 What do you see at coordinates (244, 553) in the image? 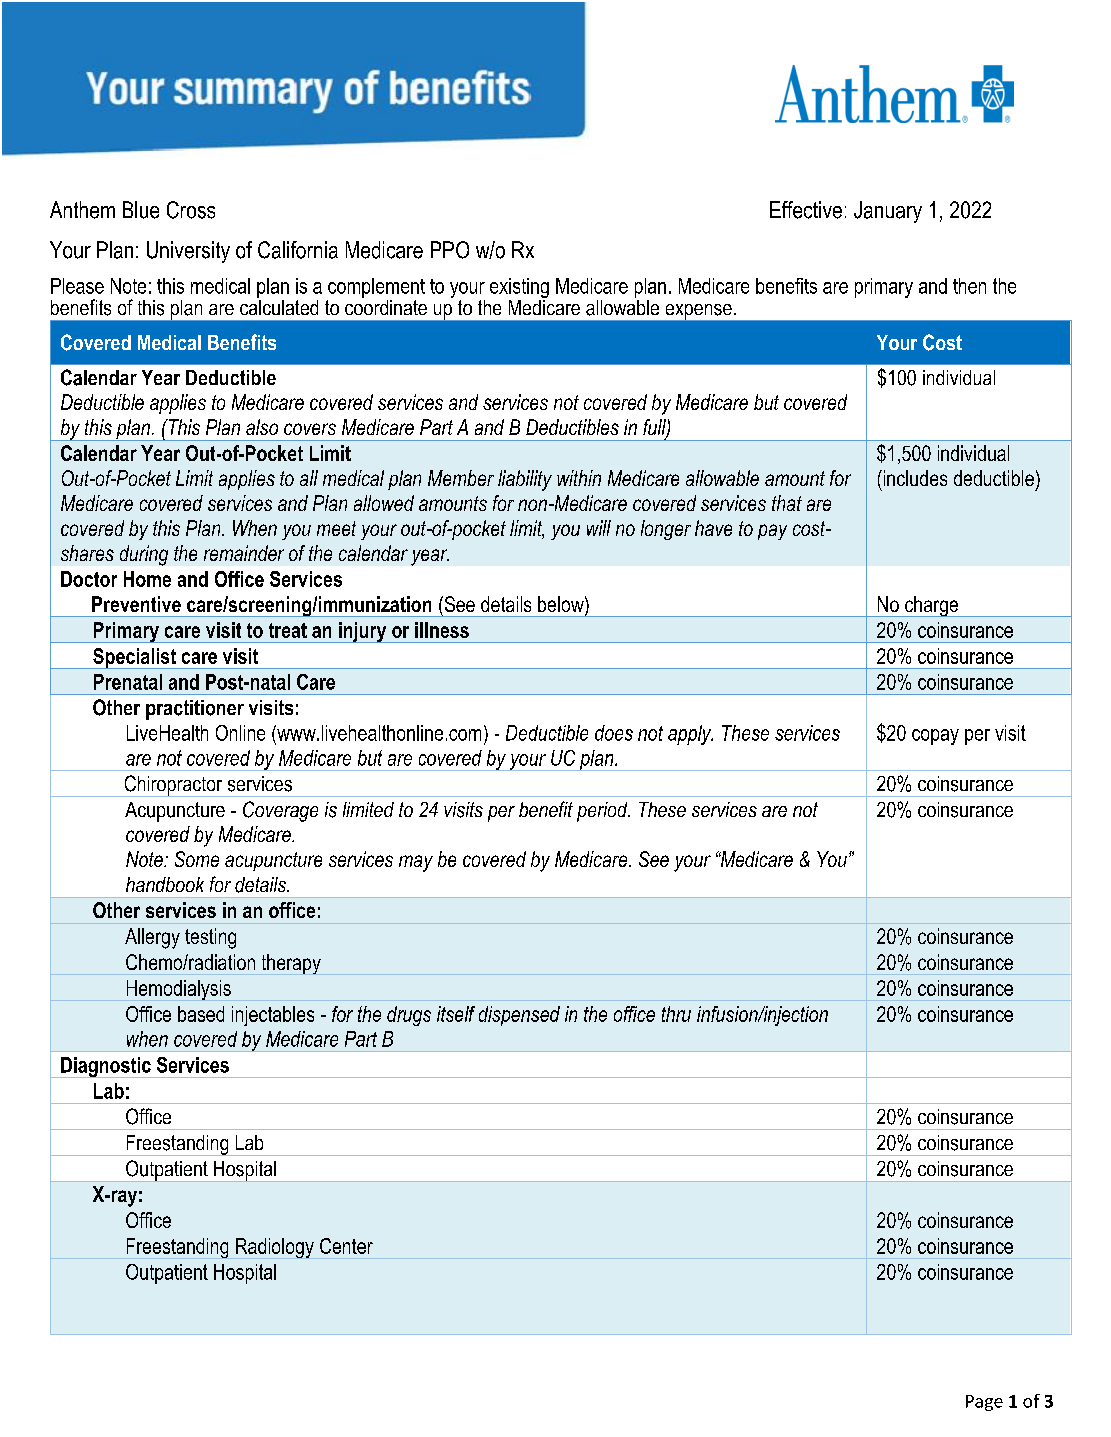
I see `remainder` at bounding box center [244, 553].
